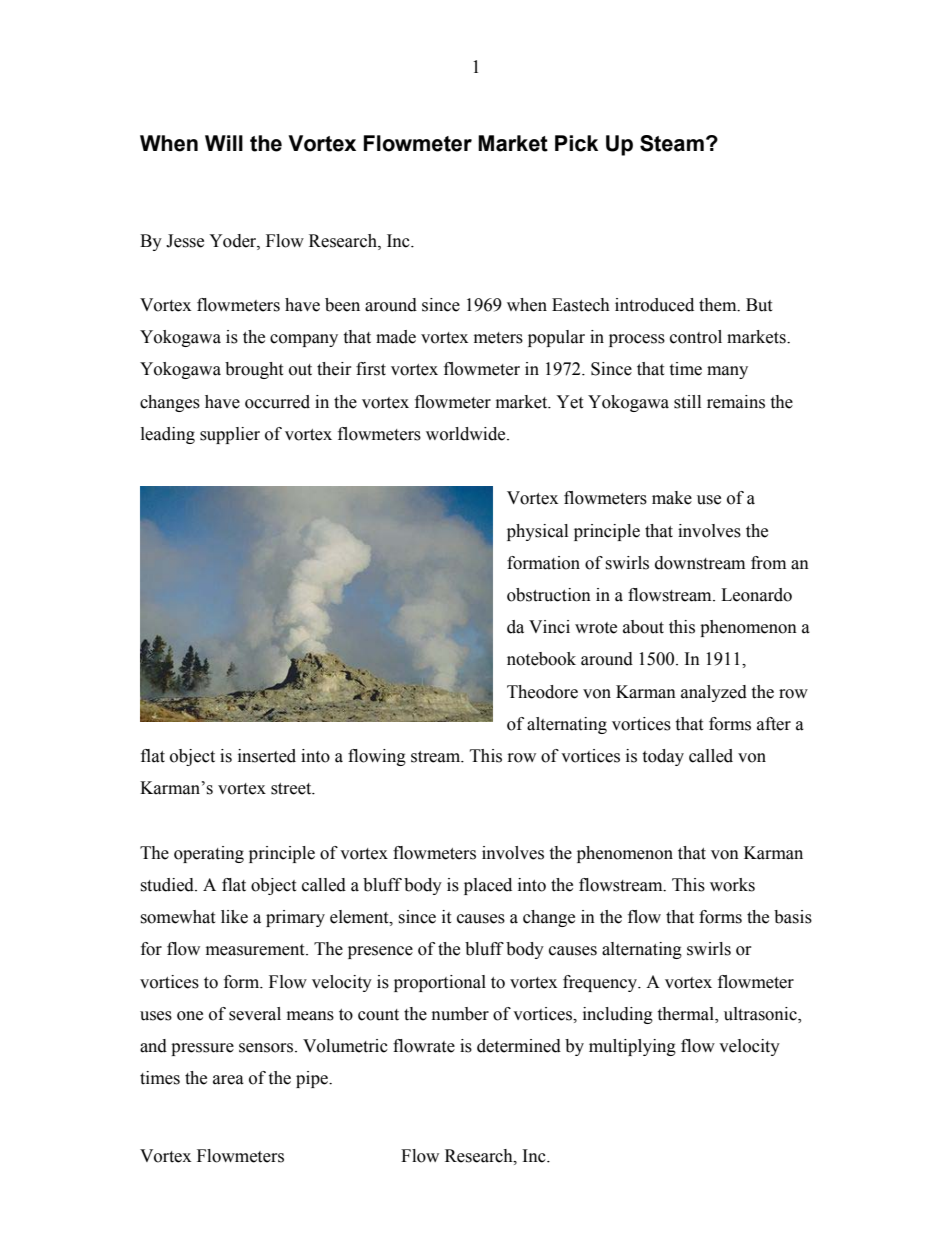 The height and width of the screenshot is (1233, 952). What do you see at coordinates (267, 756) in the screenshot?
I see `inserted` at bounding box center [267, 756].
